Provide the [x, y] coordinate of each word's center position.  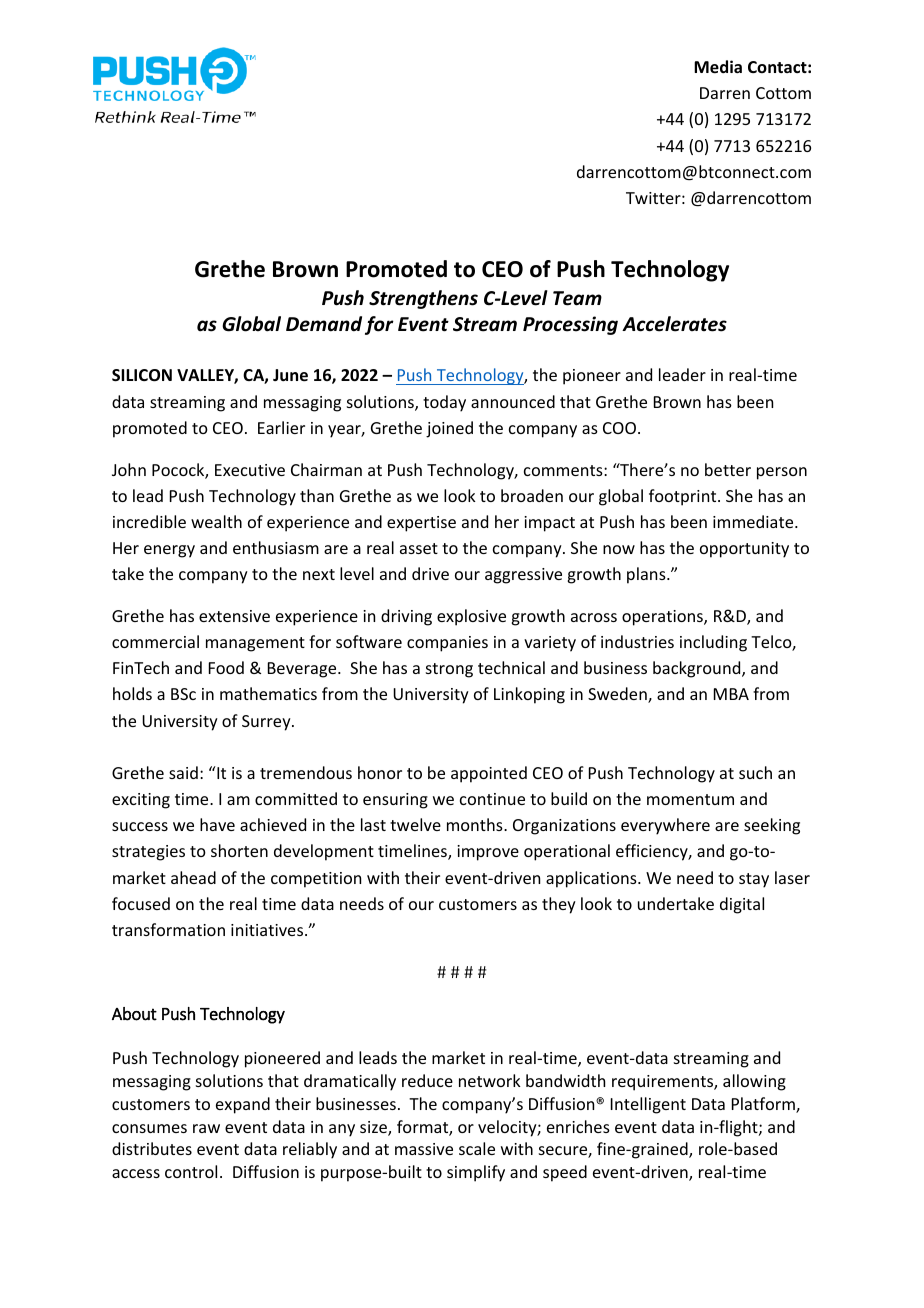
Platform [764, 1105]
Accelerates [674, 324]
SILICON [142, 375]
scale [477, 1148]
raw [206, 1128]
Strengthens [423, 299]
